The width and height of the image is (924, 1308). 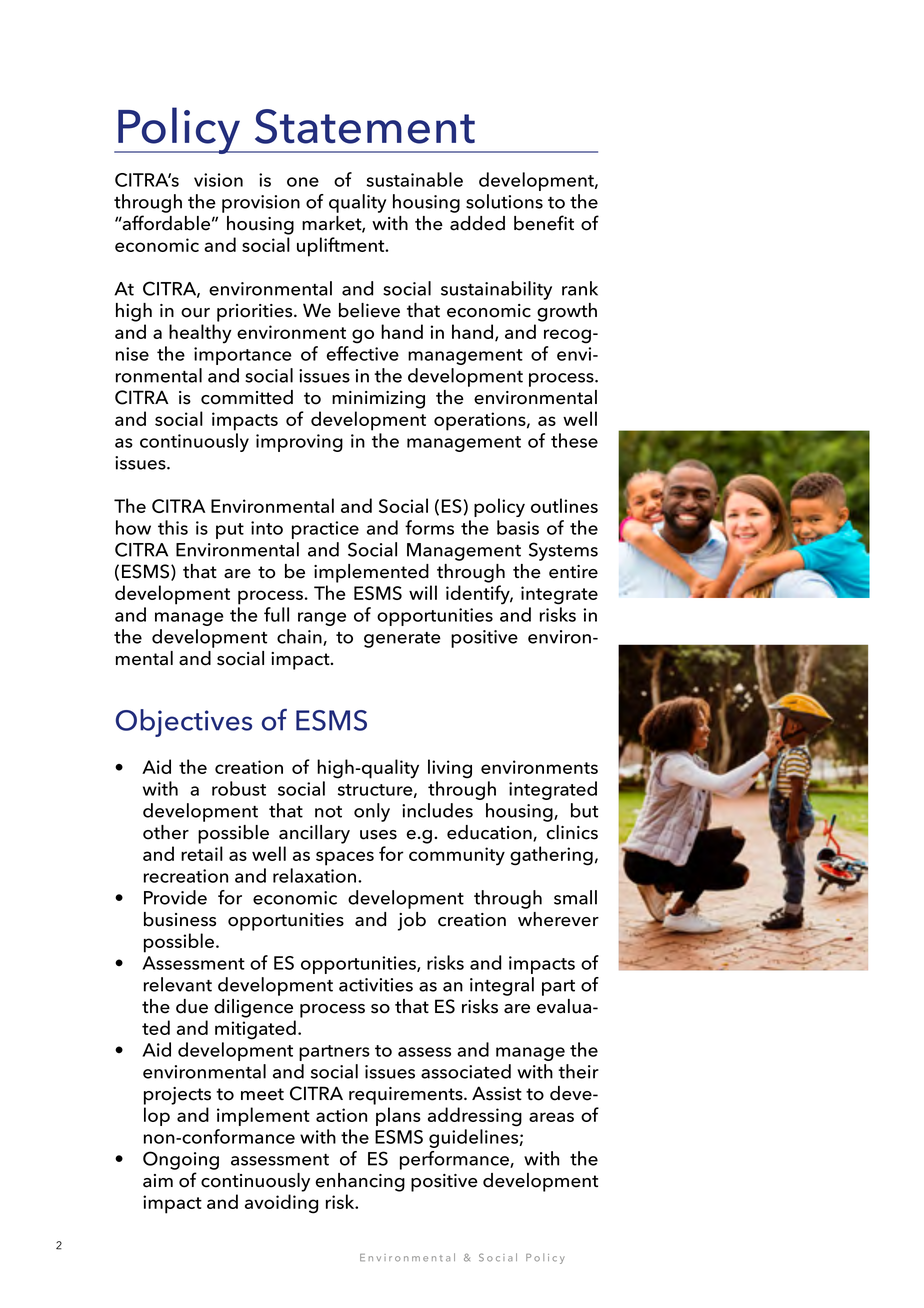 I want to click on basis, so click(x=518, y=527).
